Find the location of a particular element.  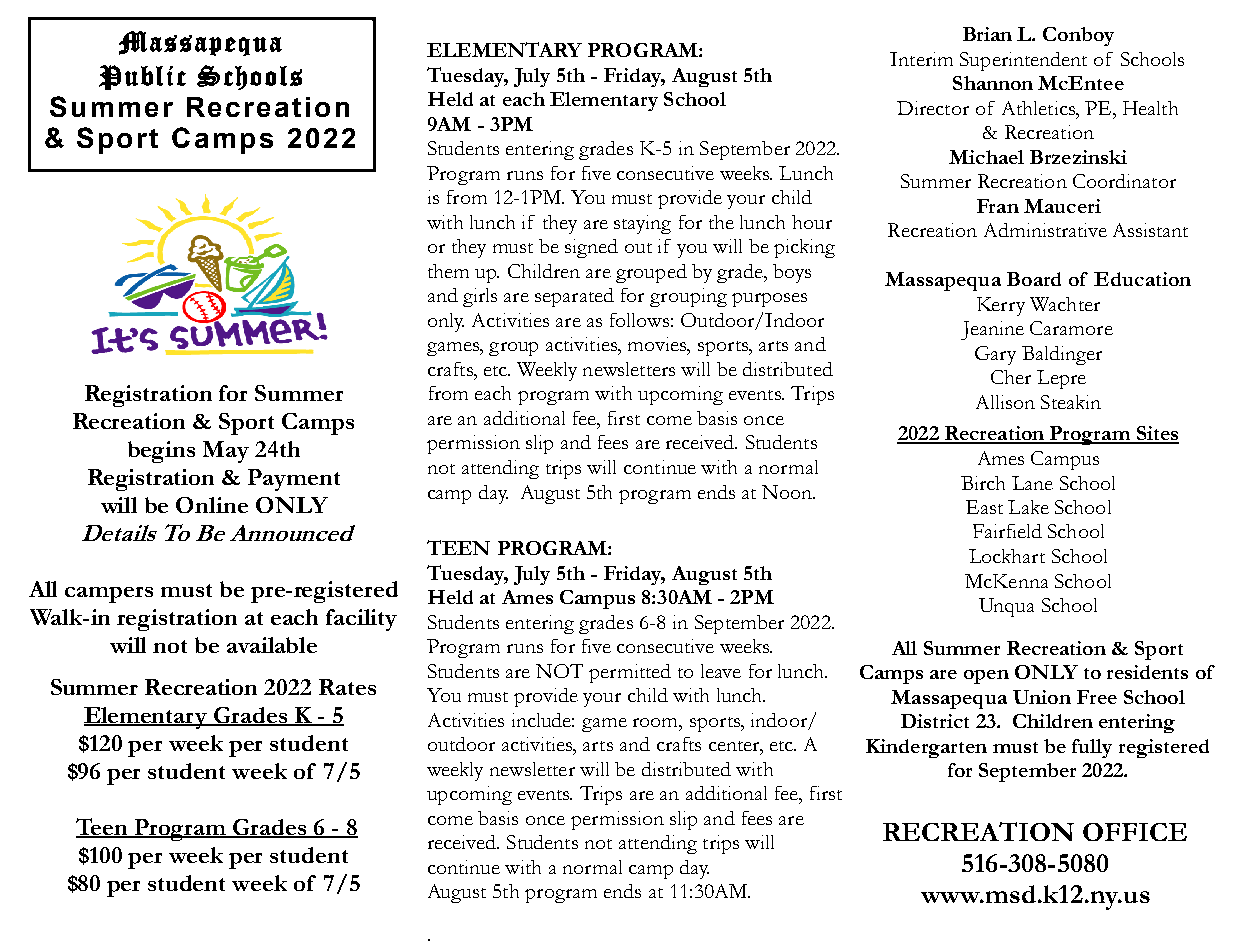

Allison is located at coordinates (1005, 402).
